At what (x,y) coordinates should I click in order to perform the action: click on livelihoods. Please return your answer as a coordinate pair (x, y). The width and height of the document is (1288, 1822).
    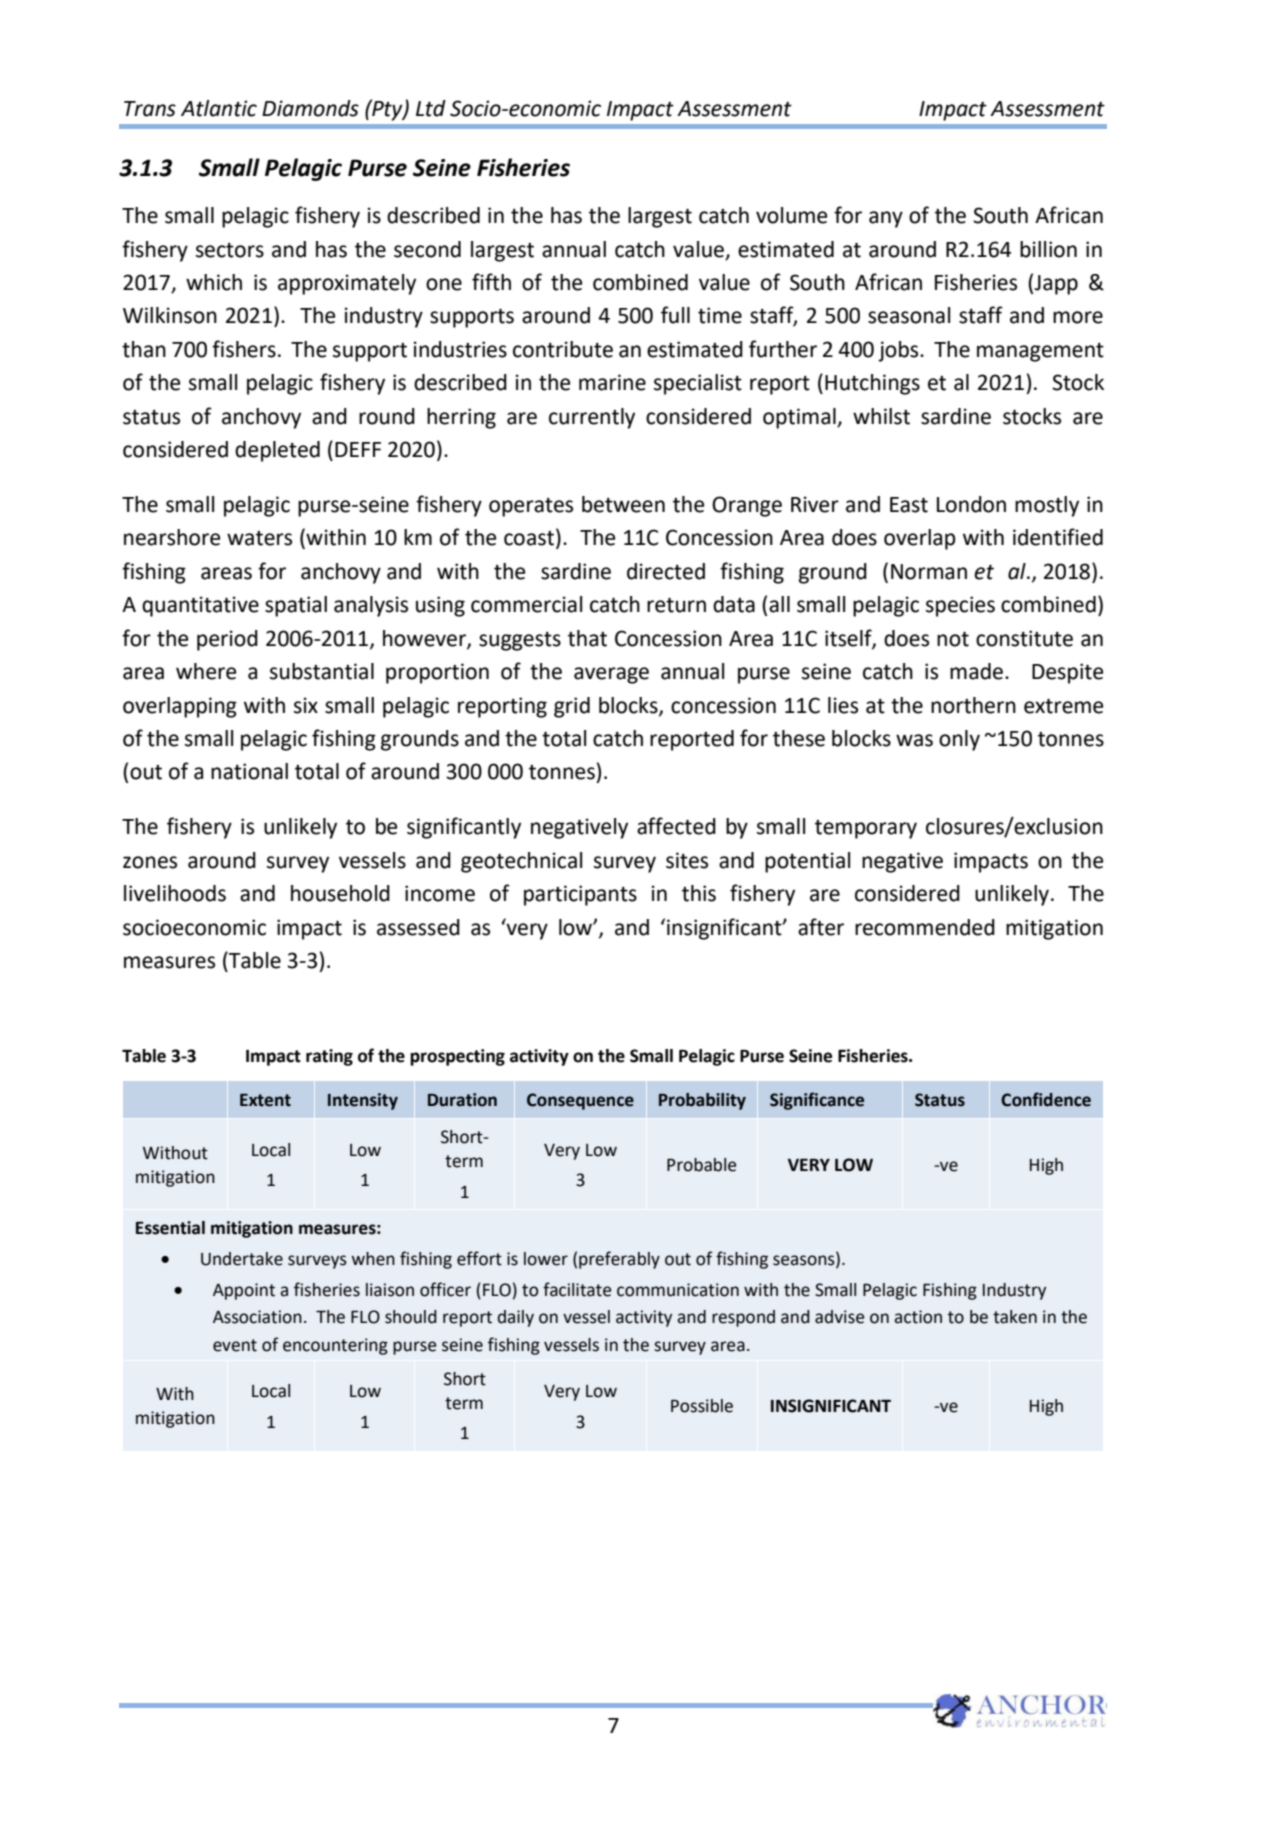
    Looking at the image, I should click on (175, 893).
